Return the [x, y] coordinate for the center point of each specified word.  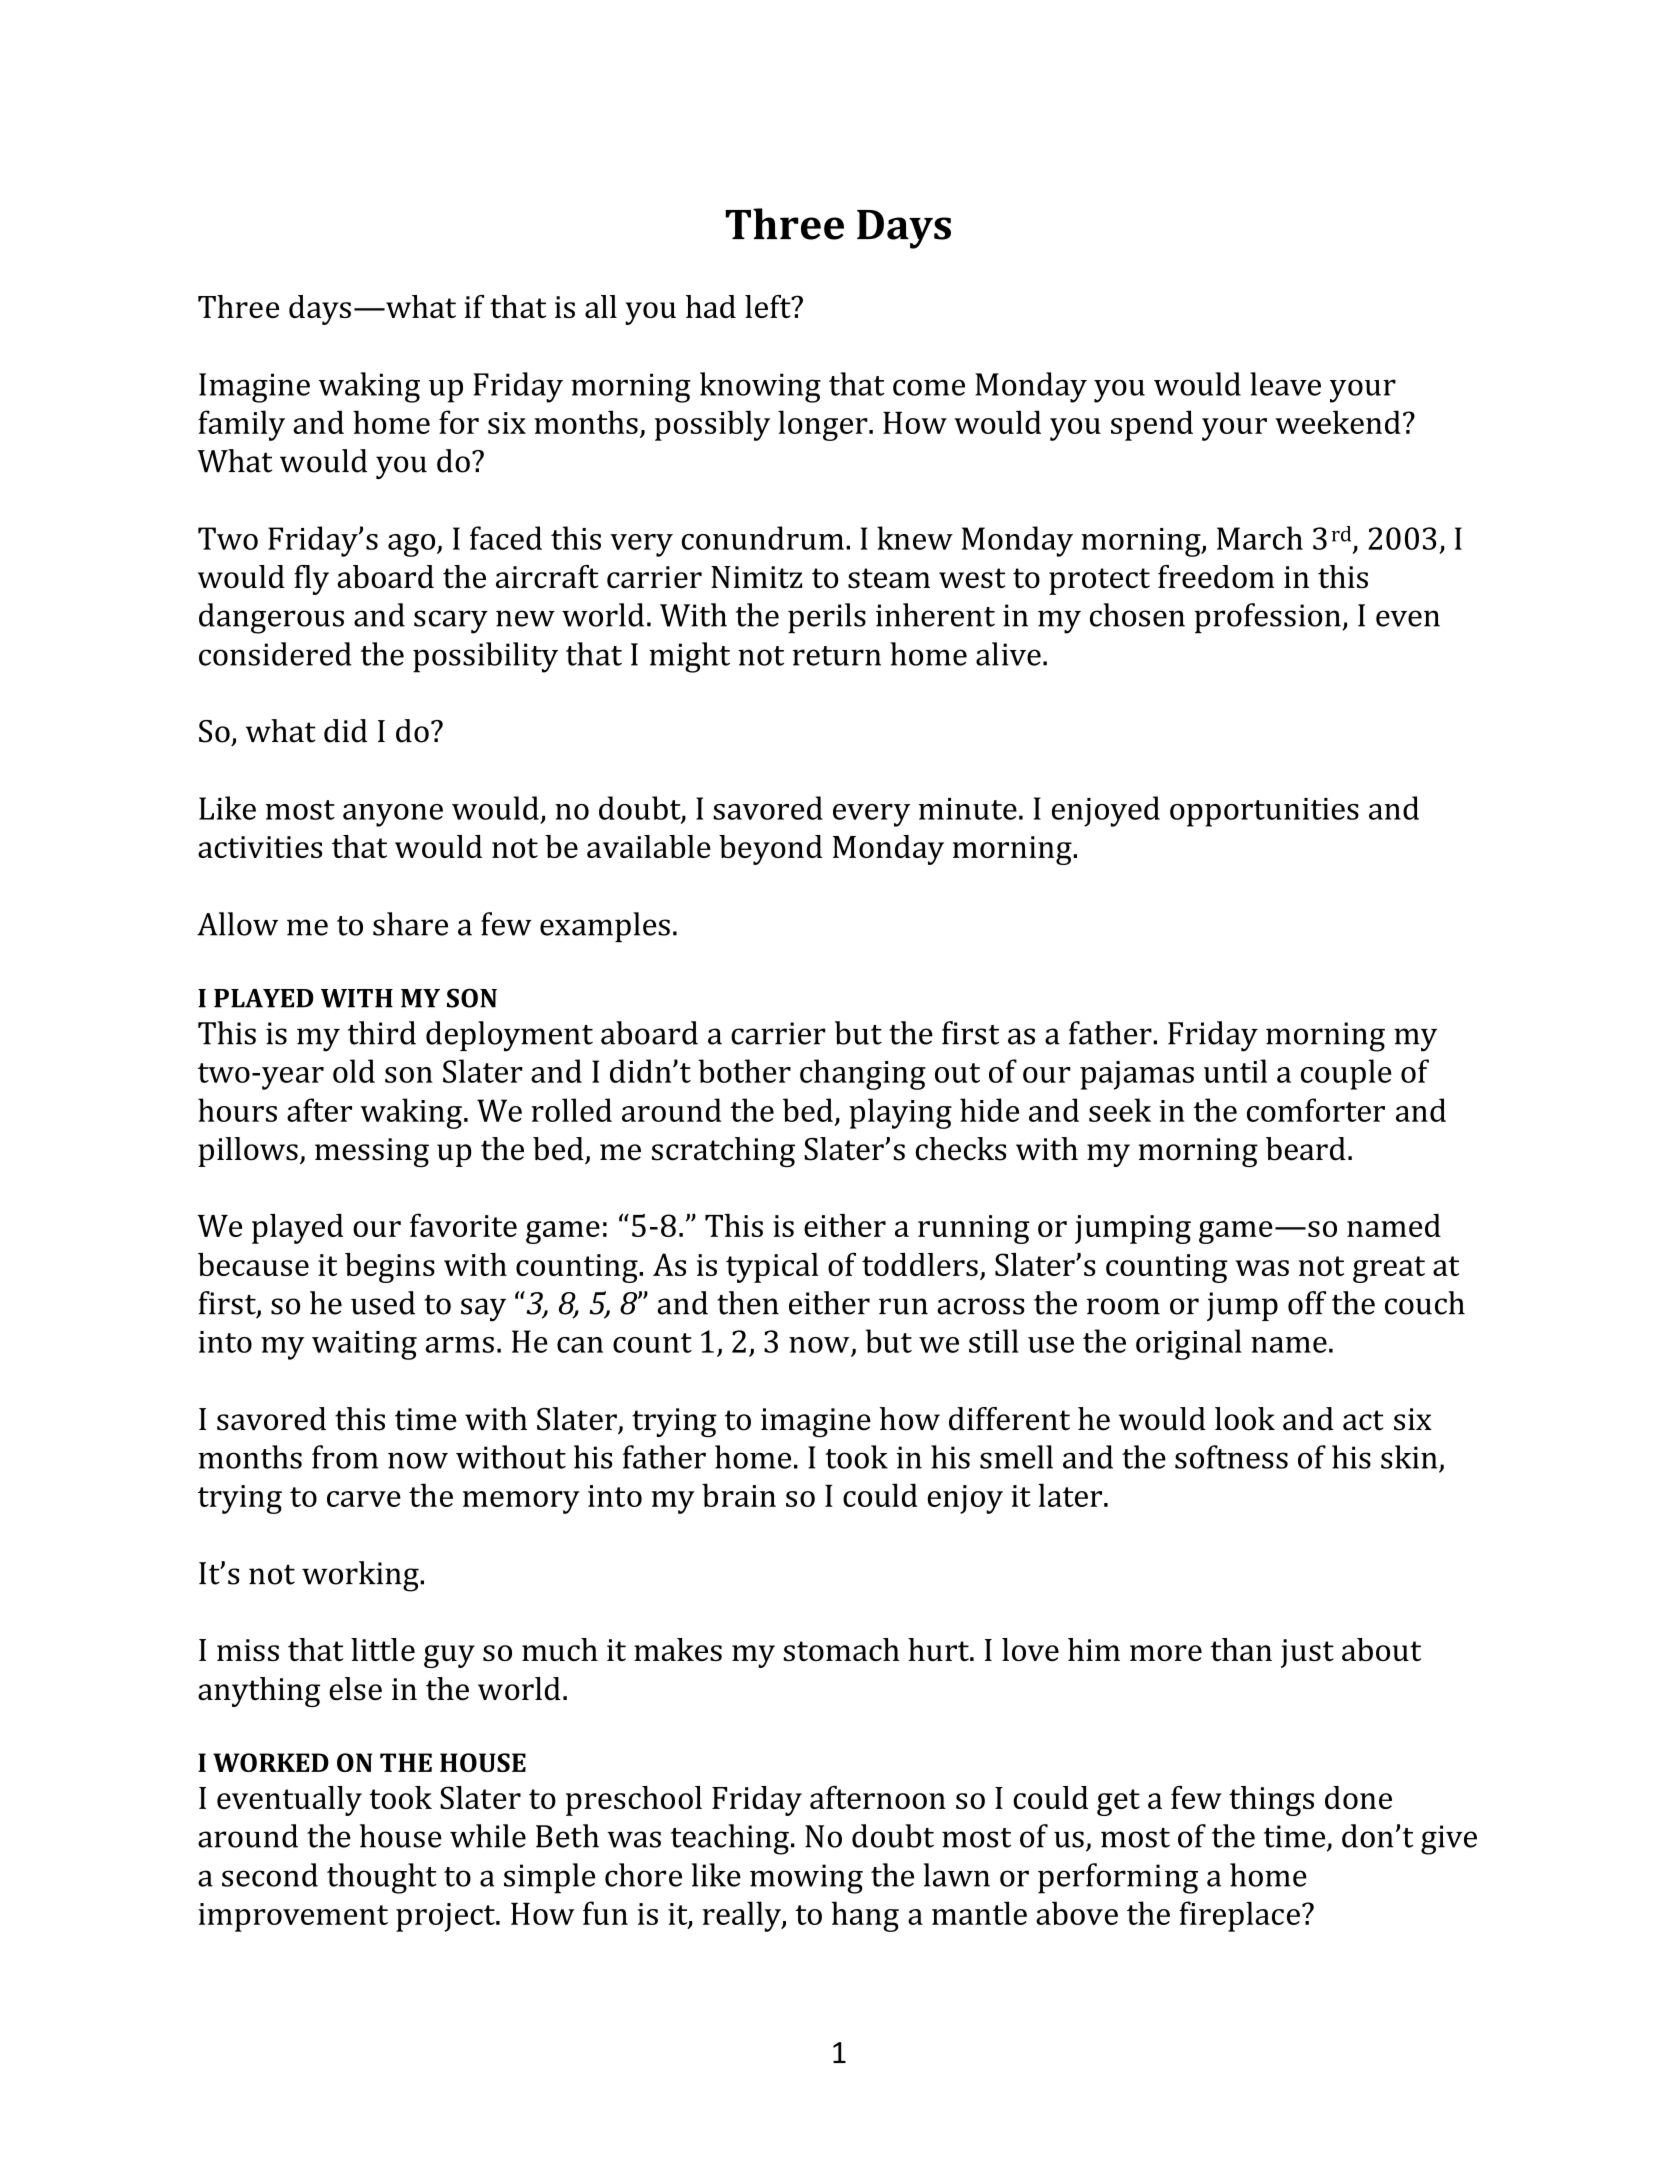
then [748, 1303]
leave [1285, 384]
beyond [770, 850]
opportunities [1264, 812]
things [1271, 1801]
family [241, 425]
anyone [393, 815]
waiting [364, 1345]
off [1307, 1303]
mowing [806, 1879]
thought [382, 1878]
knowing [760, 387]
